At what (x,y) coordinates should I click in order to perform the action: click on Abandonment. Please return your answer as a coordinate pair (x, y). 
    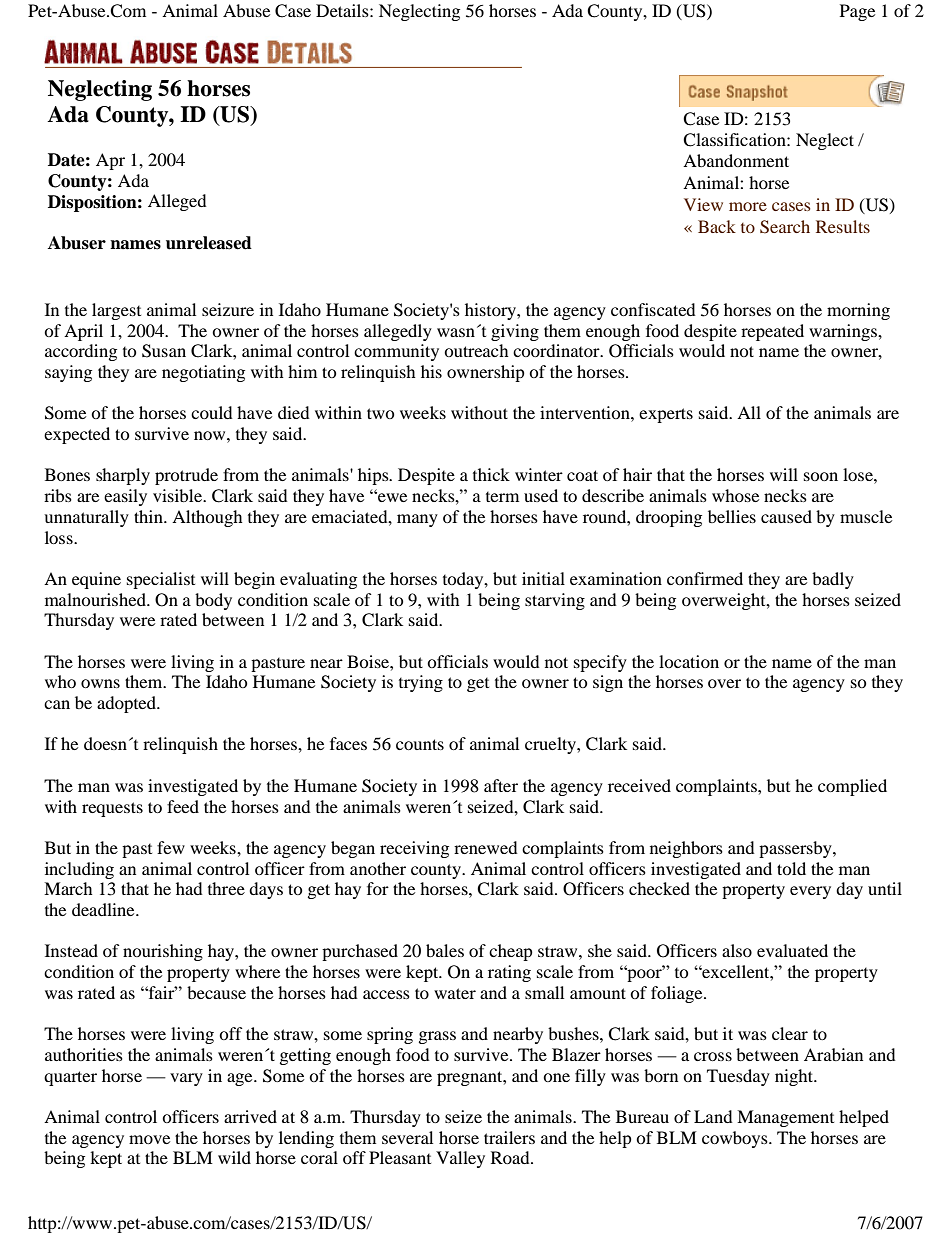
    Looking at the image, I should click on (736, 160).
